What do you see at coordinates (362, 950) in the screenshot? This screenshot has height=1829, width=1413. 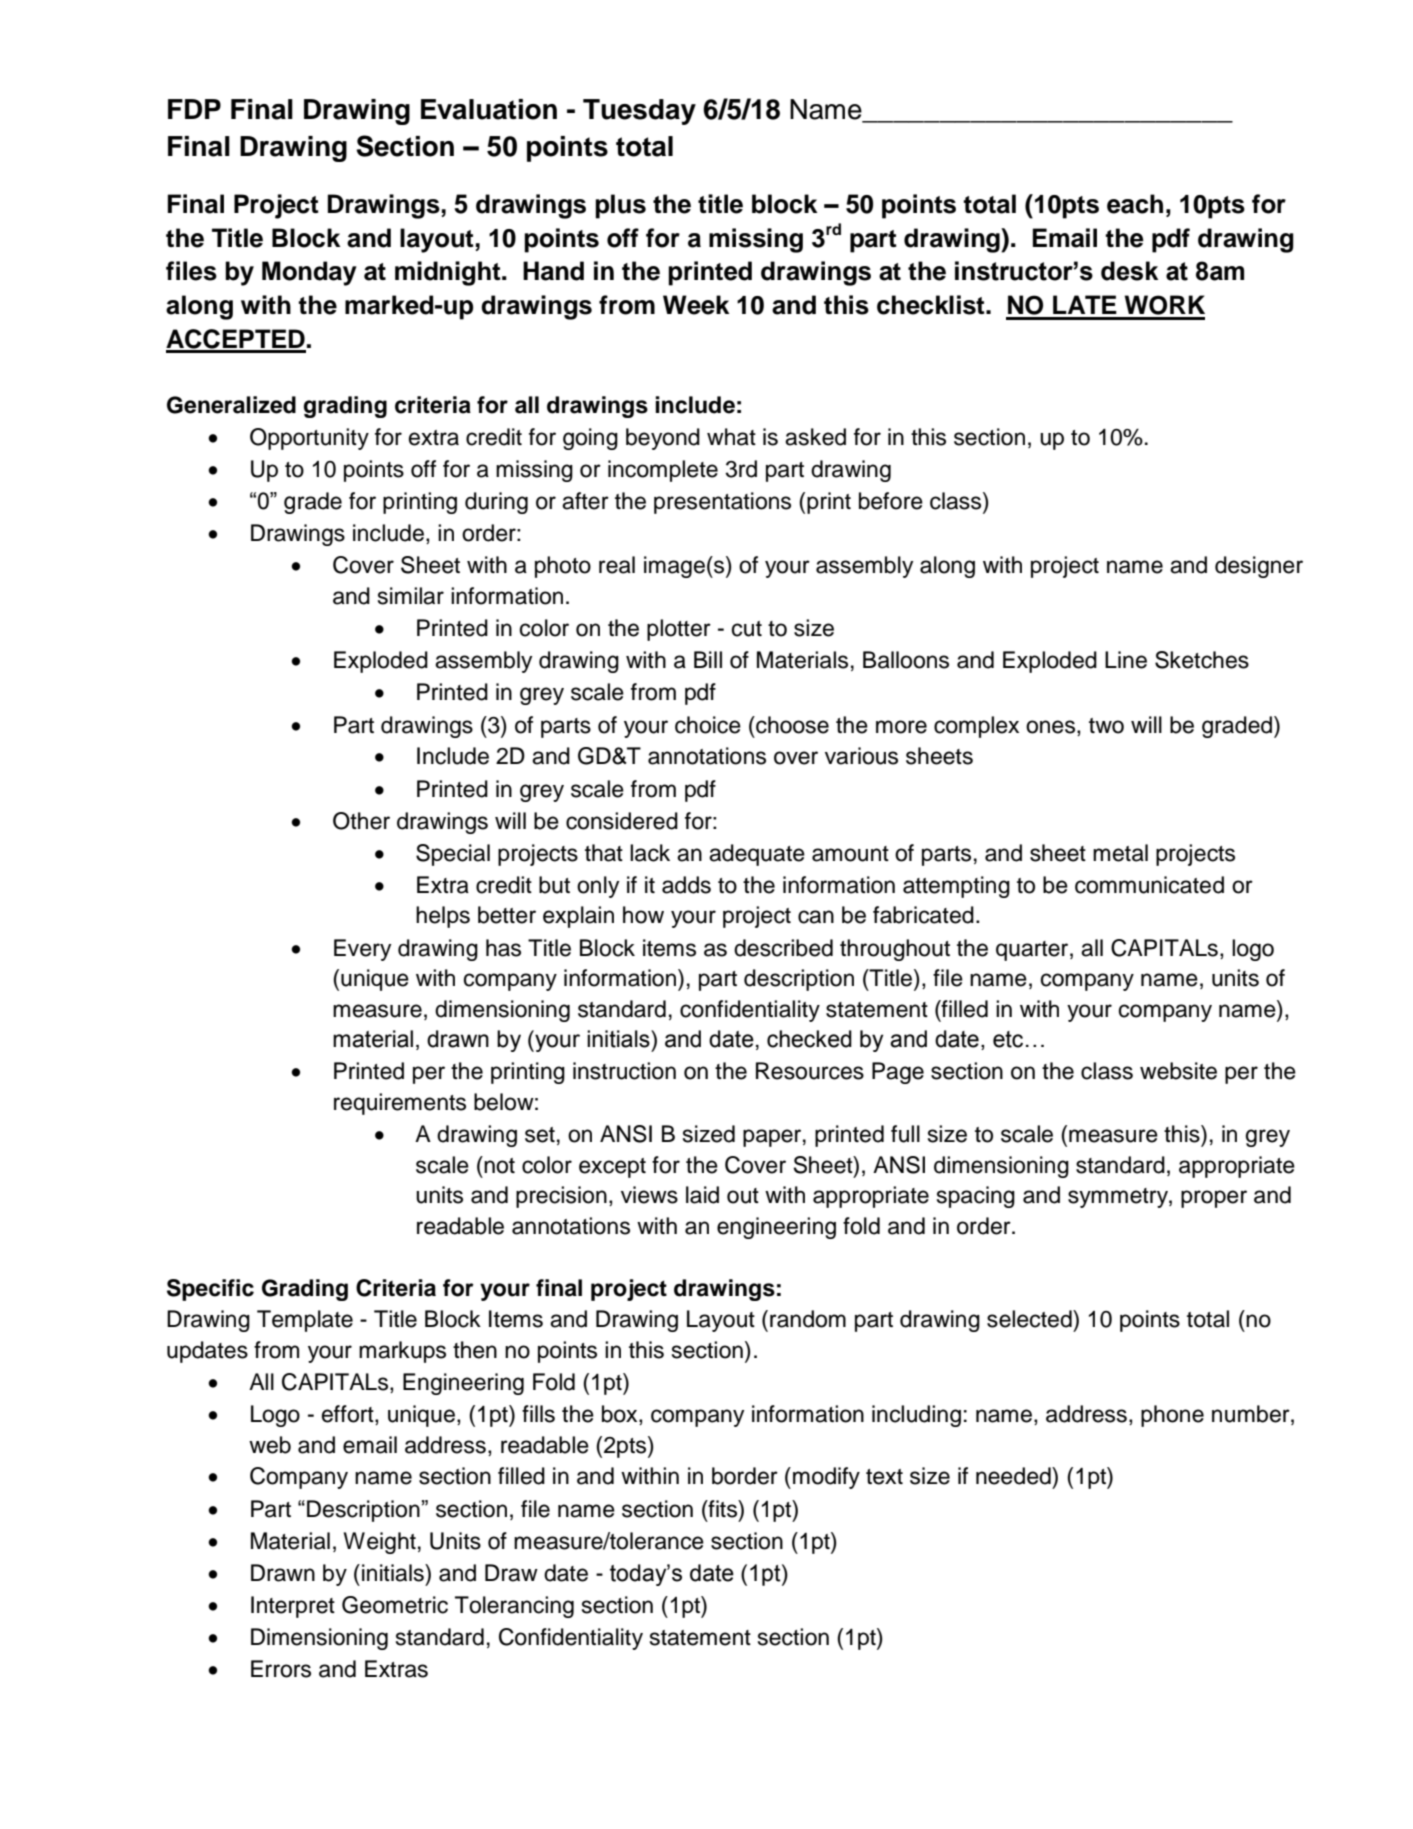 I see `Every` at bounding box center [362, 950].
